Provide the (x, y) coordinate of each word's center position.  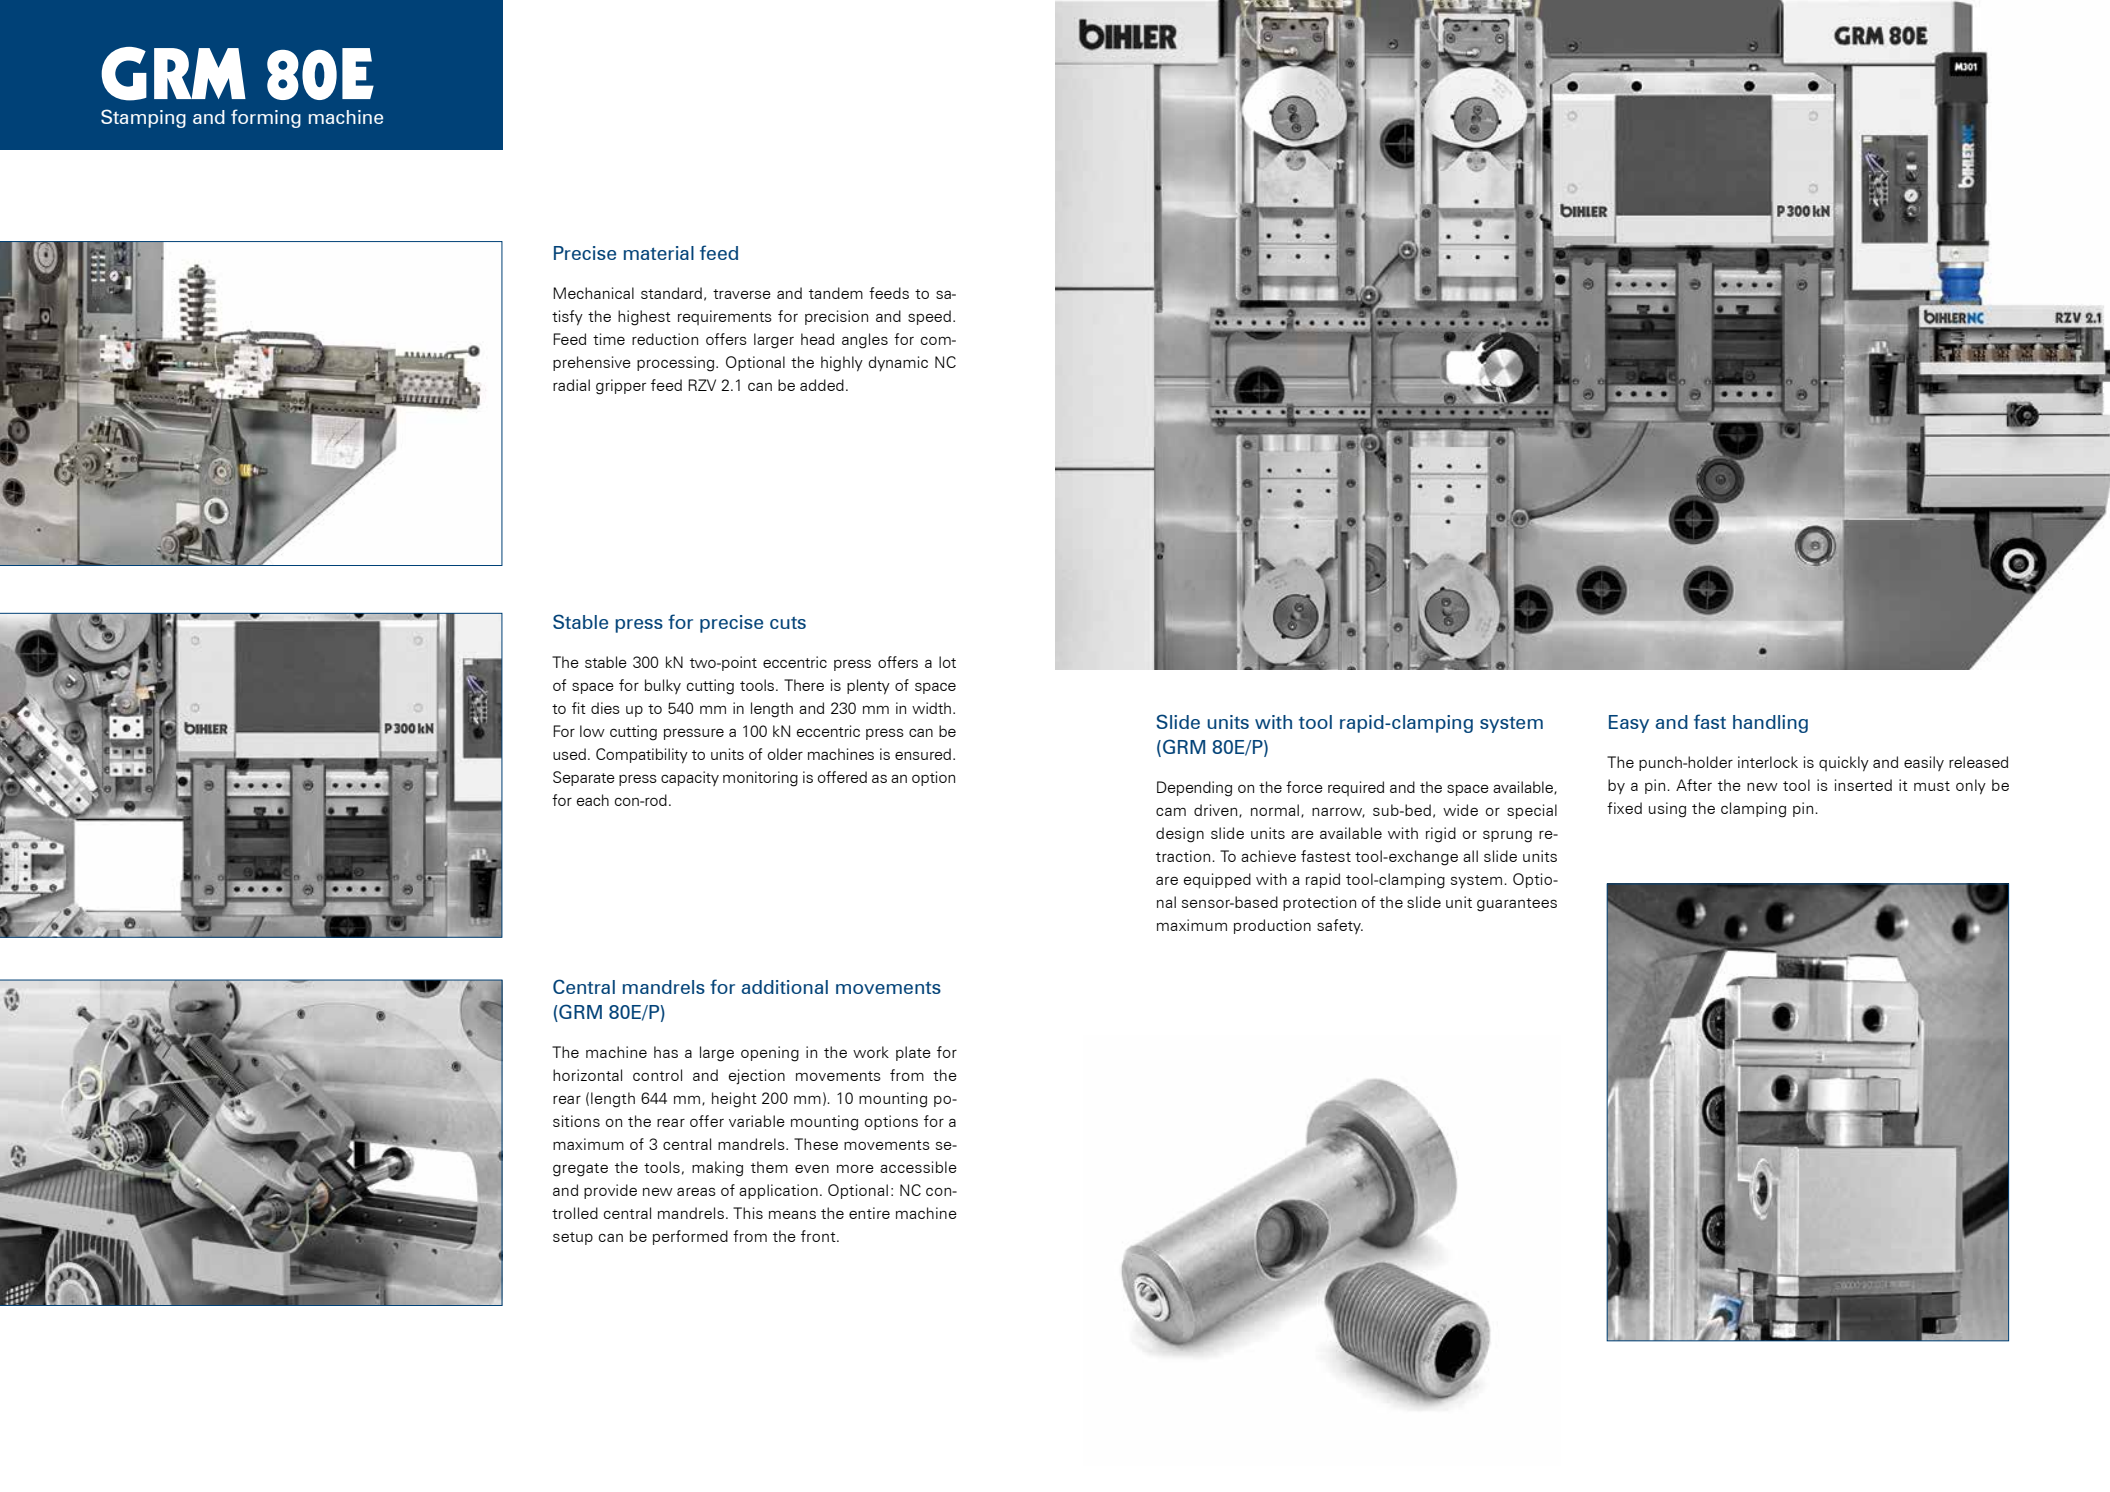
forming (266, 118)
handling (1770, 724)
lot (947, 662)
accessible (918, 1167)
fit (579, 708)
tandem (836, 293)
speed (929, 317)
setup (573, 1238)
